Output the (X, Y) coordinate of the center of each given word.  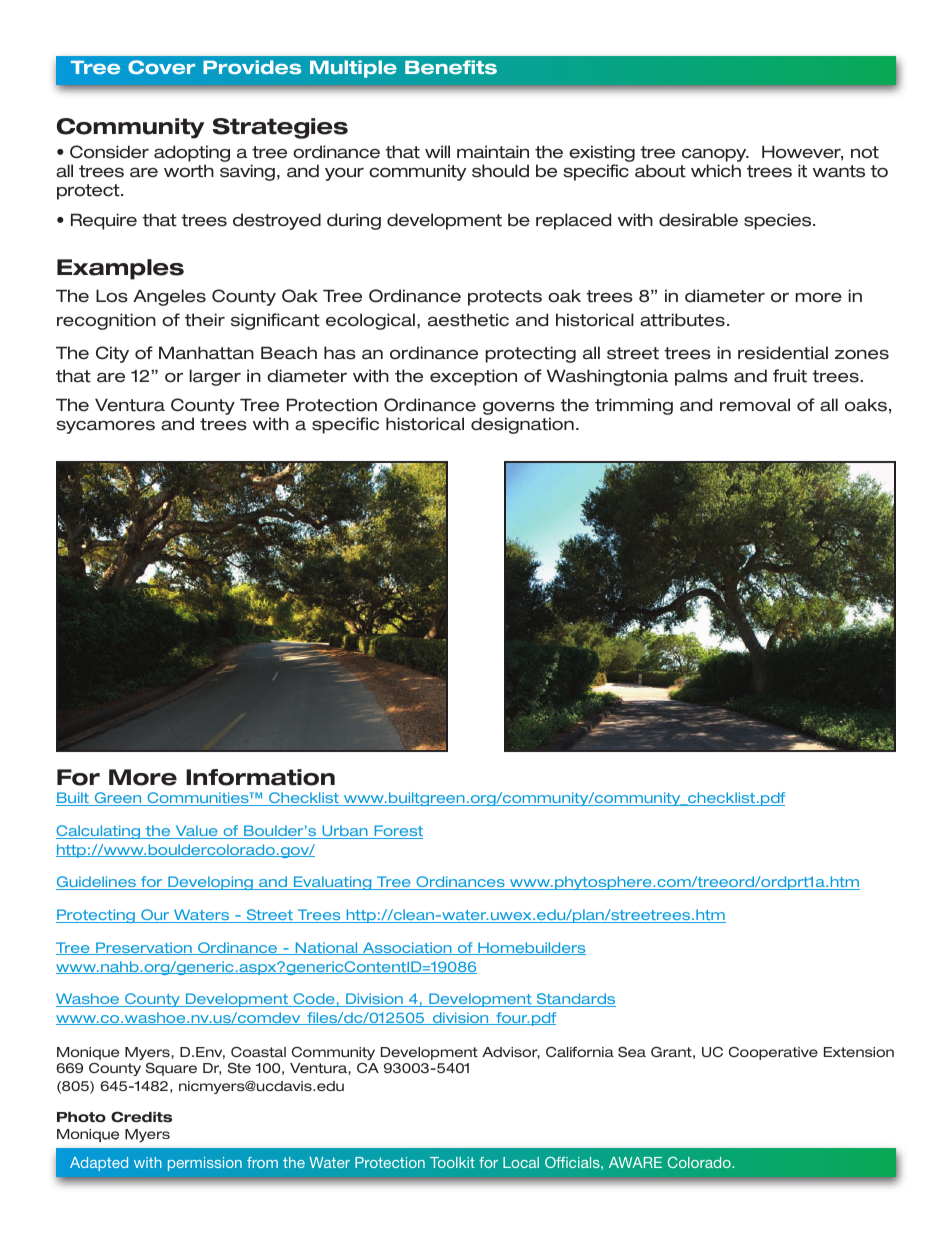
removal (755, 405)
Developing (210, 883)
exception (473, 377)
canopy (715, 156)
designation (522, 425)
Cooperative (773, 1053)
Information (260, 777)
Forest (397, 832)
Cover (161, 67)
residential (783, 353)
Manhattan (206, 353)
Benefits (451, 67)
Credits (141, 1117)
